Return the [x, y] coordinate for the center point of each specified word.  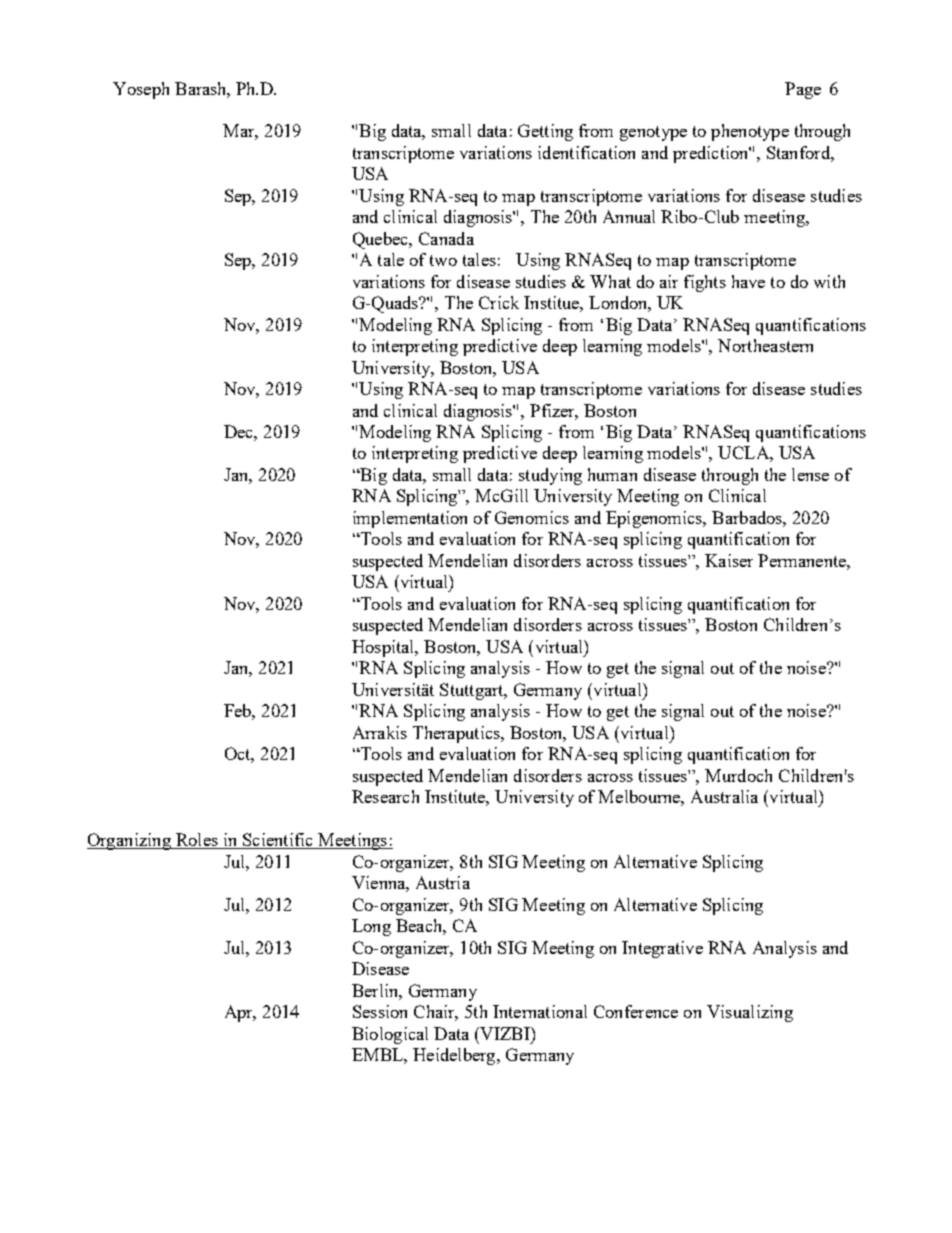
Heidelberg [455, 1056]
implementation [410, 519]
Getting [545, 132]
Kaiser [729, 560]
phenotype [750, 132]
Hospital [384, 648]
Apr [240, 1013]
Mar [240, 132]
